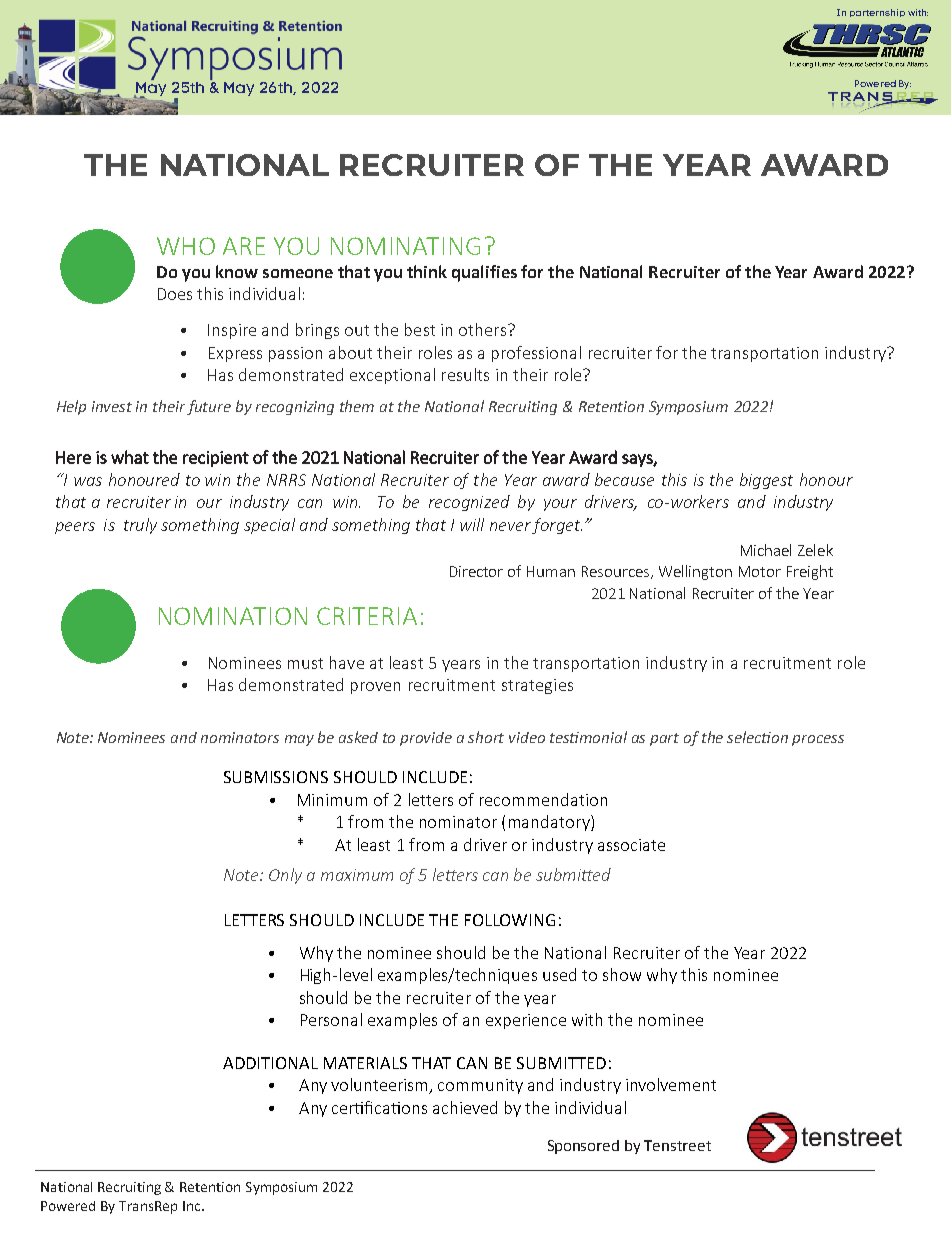 This screenshot has height=1233, width=952. What do you see at coordinates (270, 1063) in the screenshot?
I see `ADDITIONAL` at bounding box center [270, 1063].
